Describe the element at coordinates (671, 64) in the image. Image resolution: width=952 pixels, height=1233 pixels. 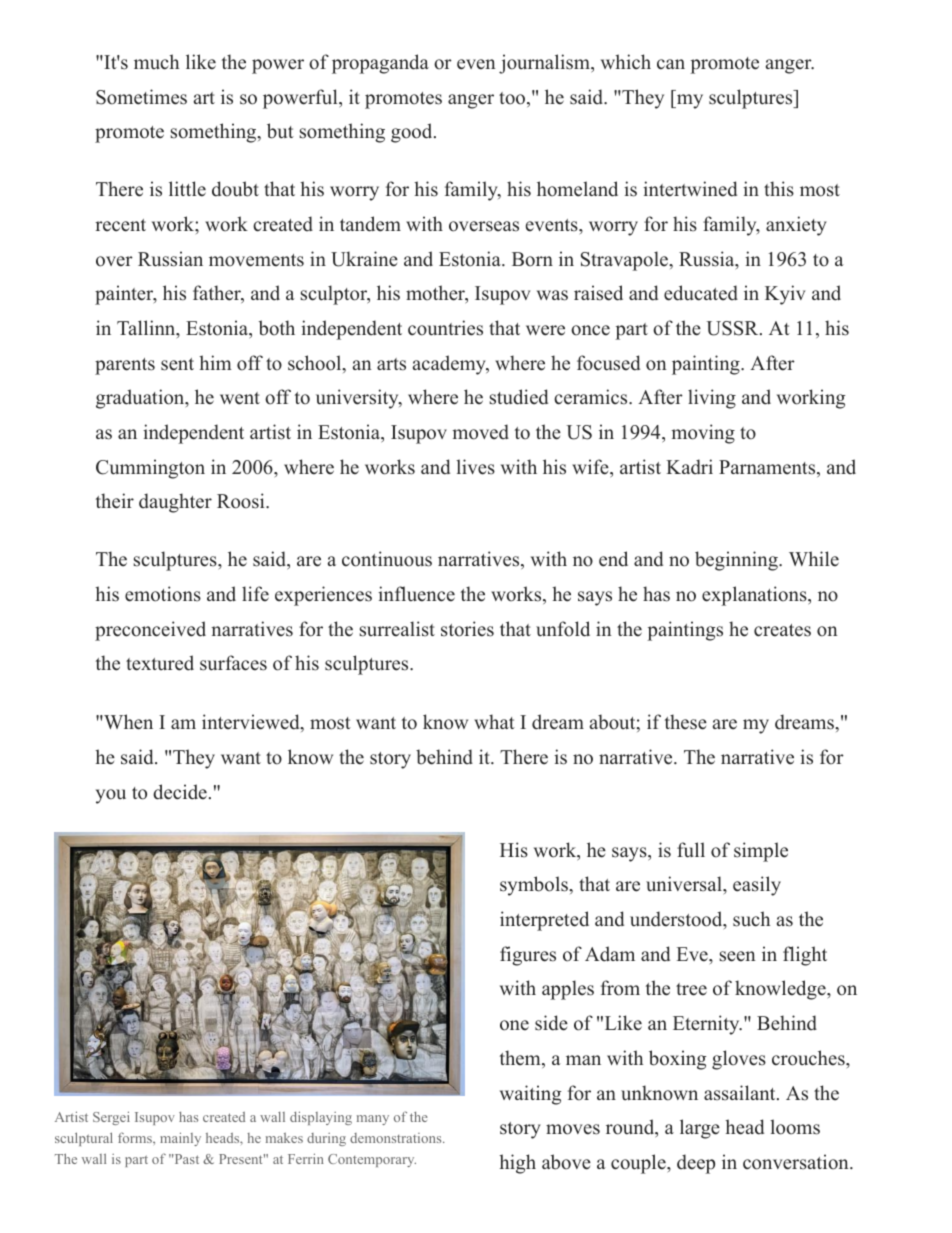
I see `can` at that location.
